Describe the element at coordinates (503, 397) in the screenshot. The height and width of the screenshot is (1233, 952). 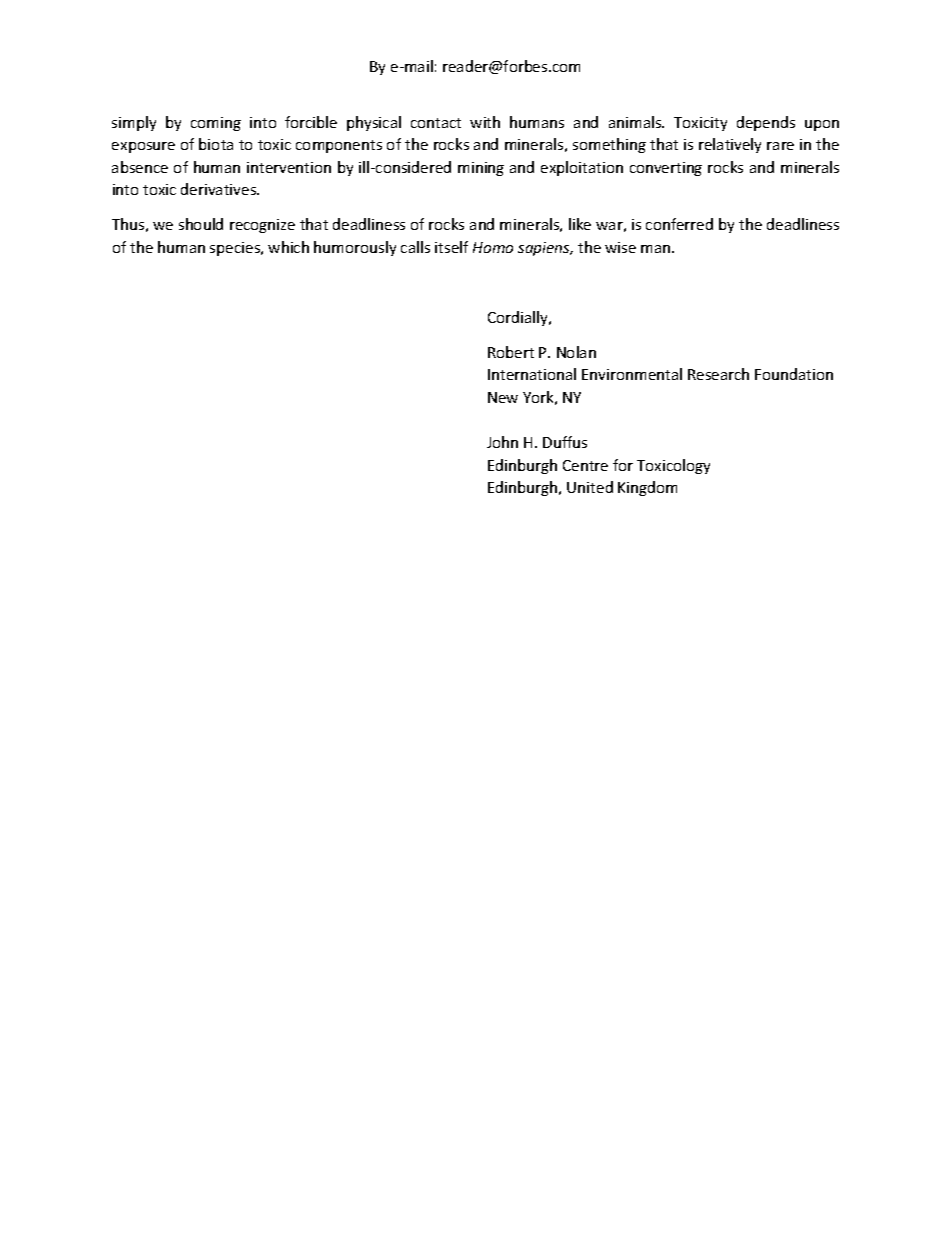
I see `New` at that location.
